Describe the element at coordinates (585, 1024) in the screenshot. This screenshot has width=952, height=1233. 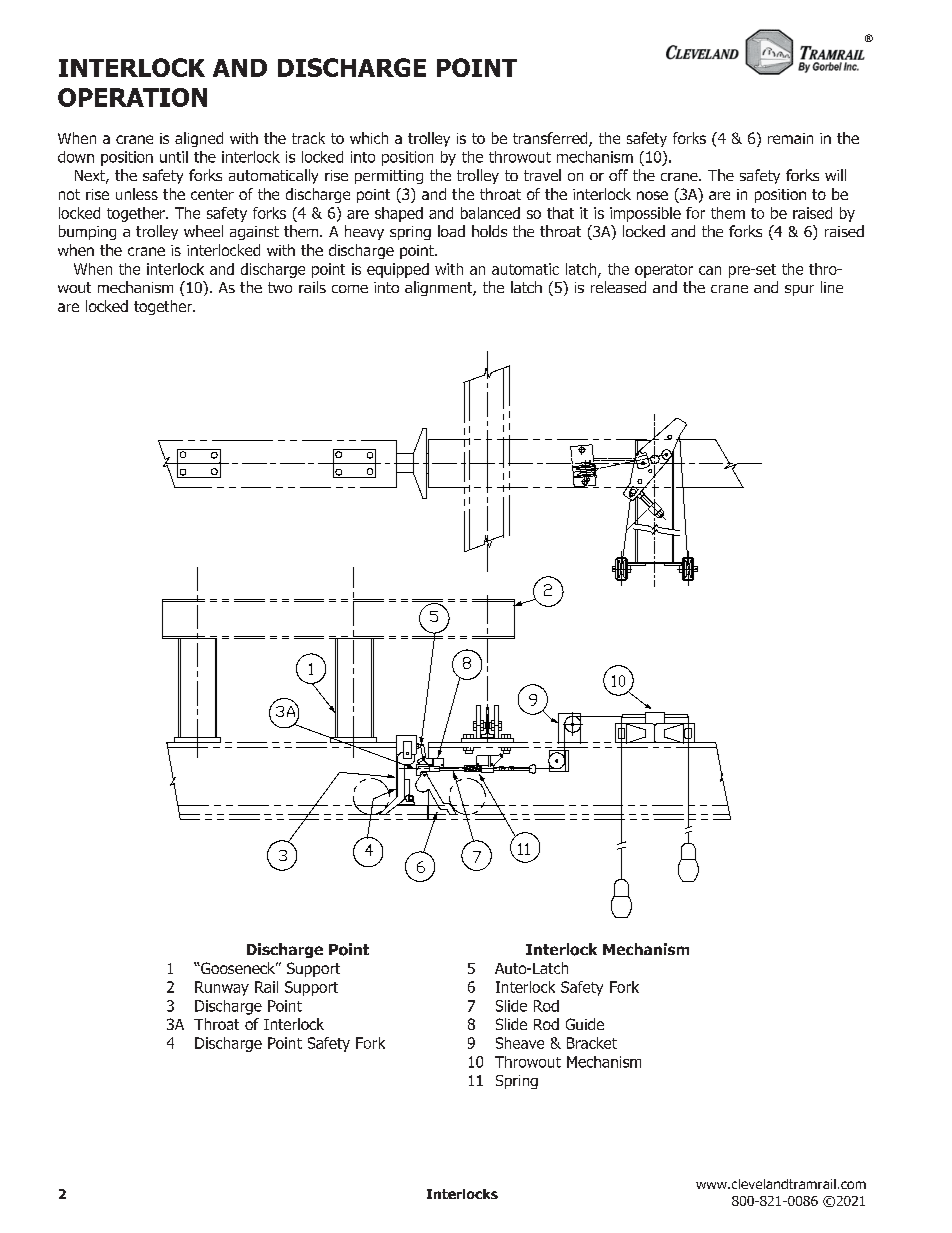
I see `Guide` at that location.
